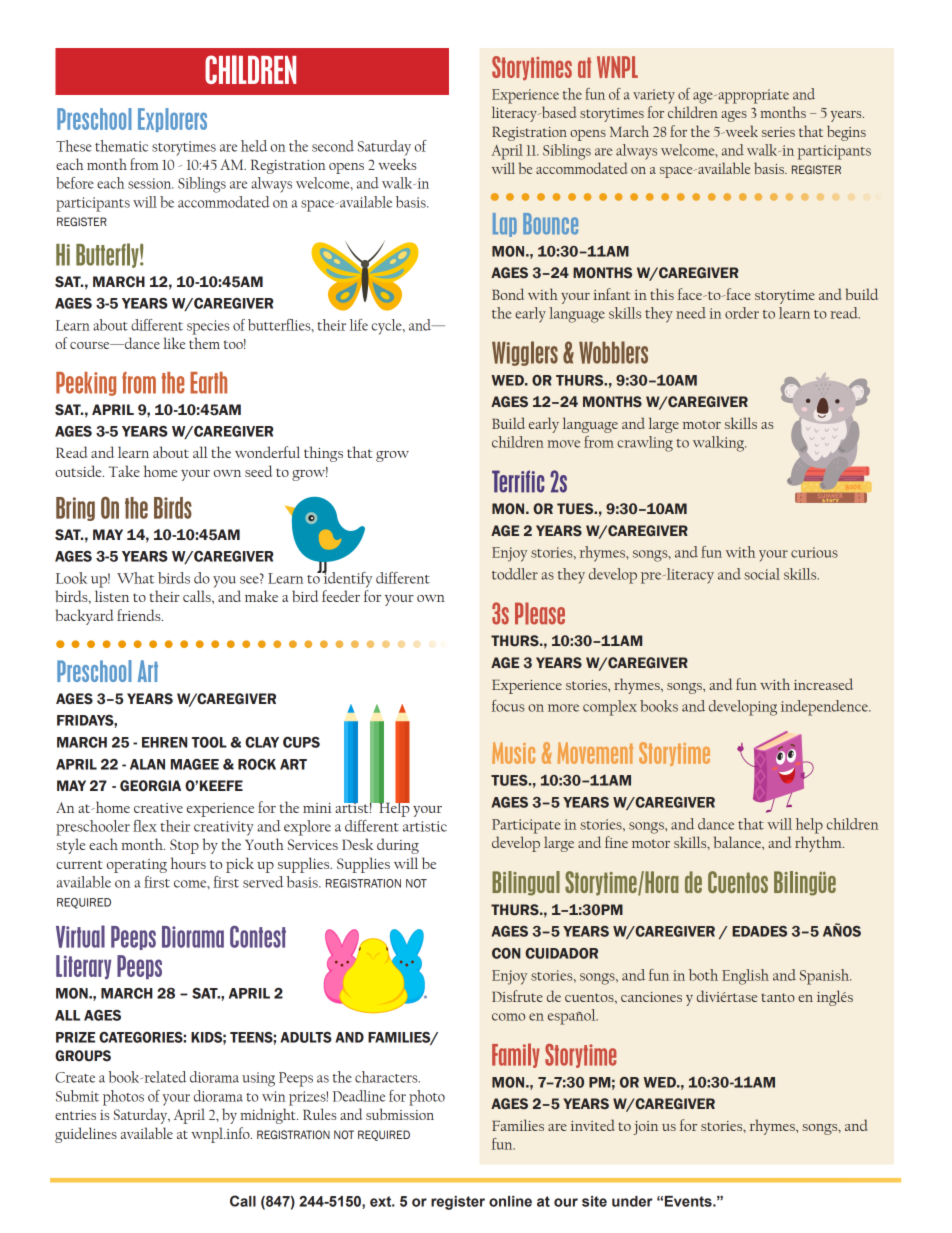 The height and width of the screenshot is (1233, 952). I want to click on friends, so click(140, 615).
